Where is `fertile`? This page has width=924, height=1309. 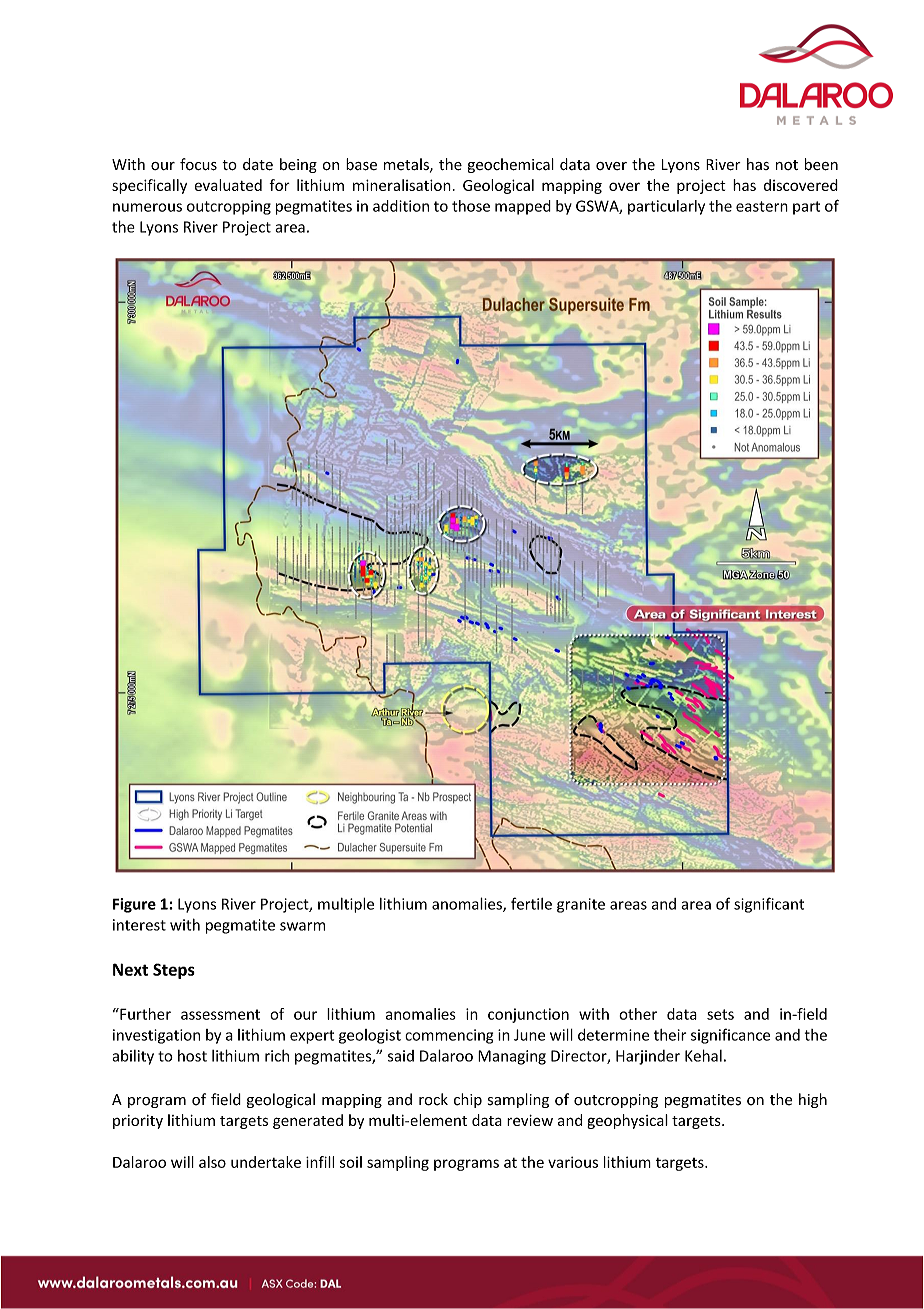
fertile is located at coordinates (531, 903).
